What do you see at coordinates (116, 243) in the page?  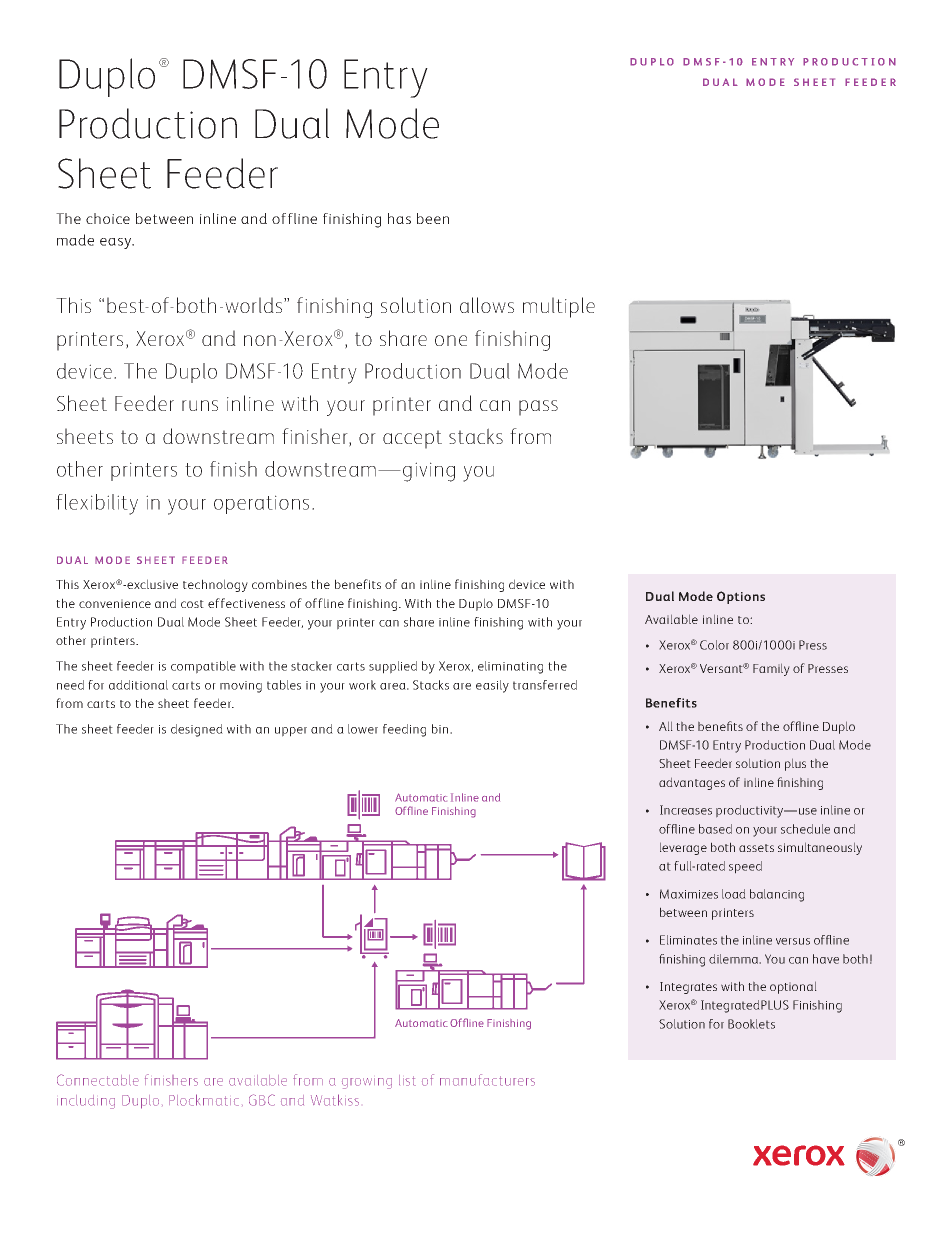 I see `easy` at bounding box center [116, 243].
